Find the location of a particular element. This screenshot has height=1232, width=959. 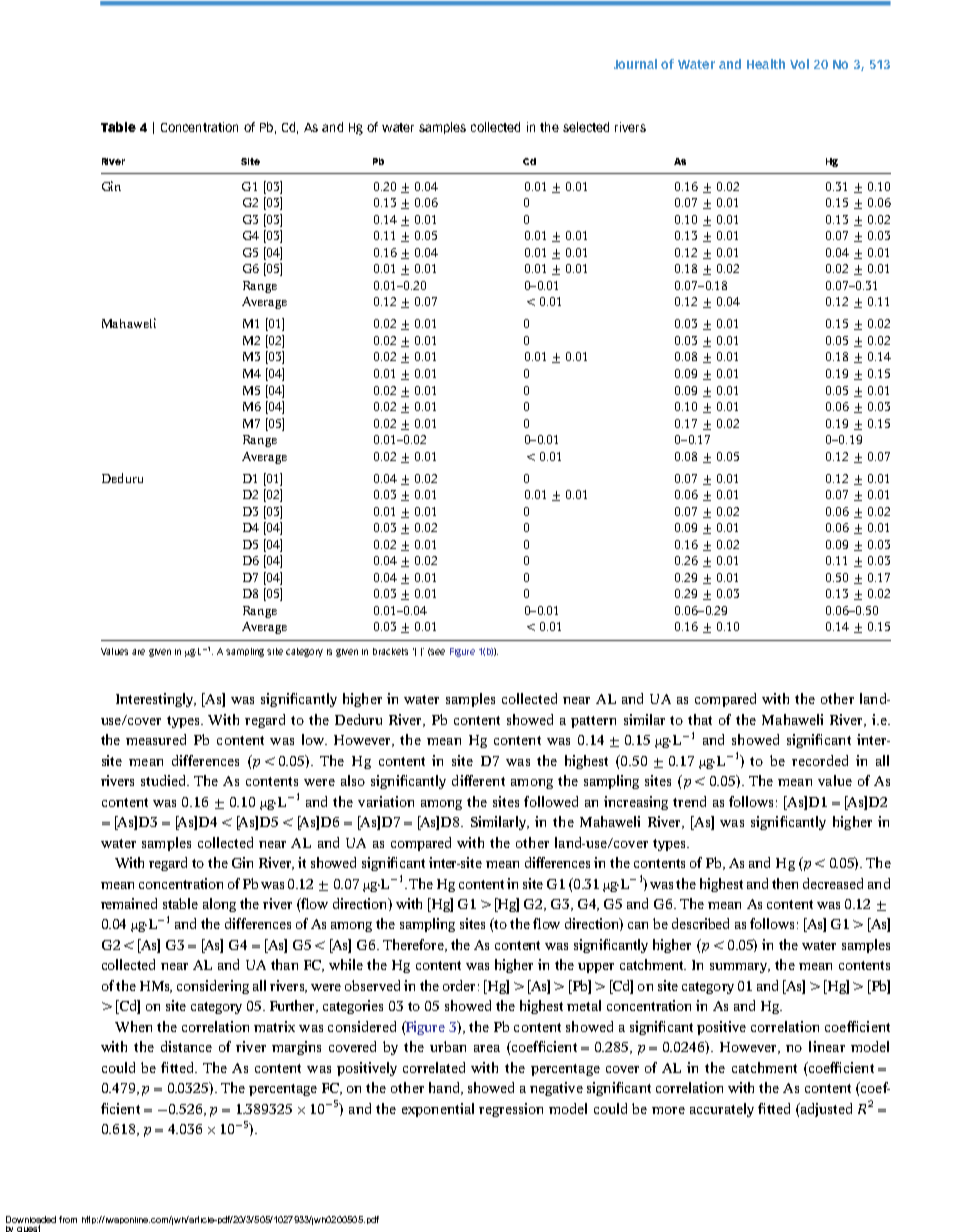

from is located at coordinates (68, 1219).
